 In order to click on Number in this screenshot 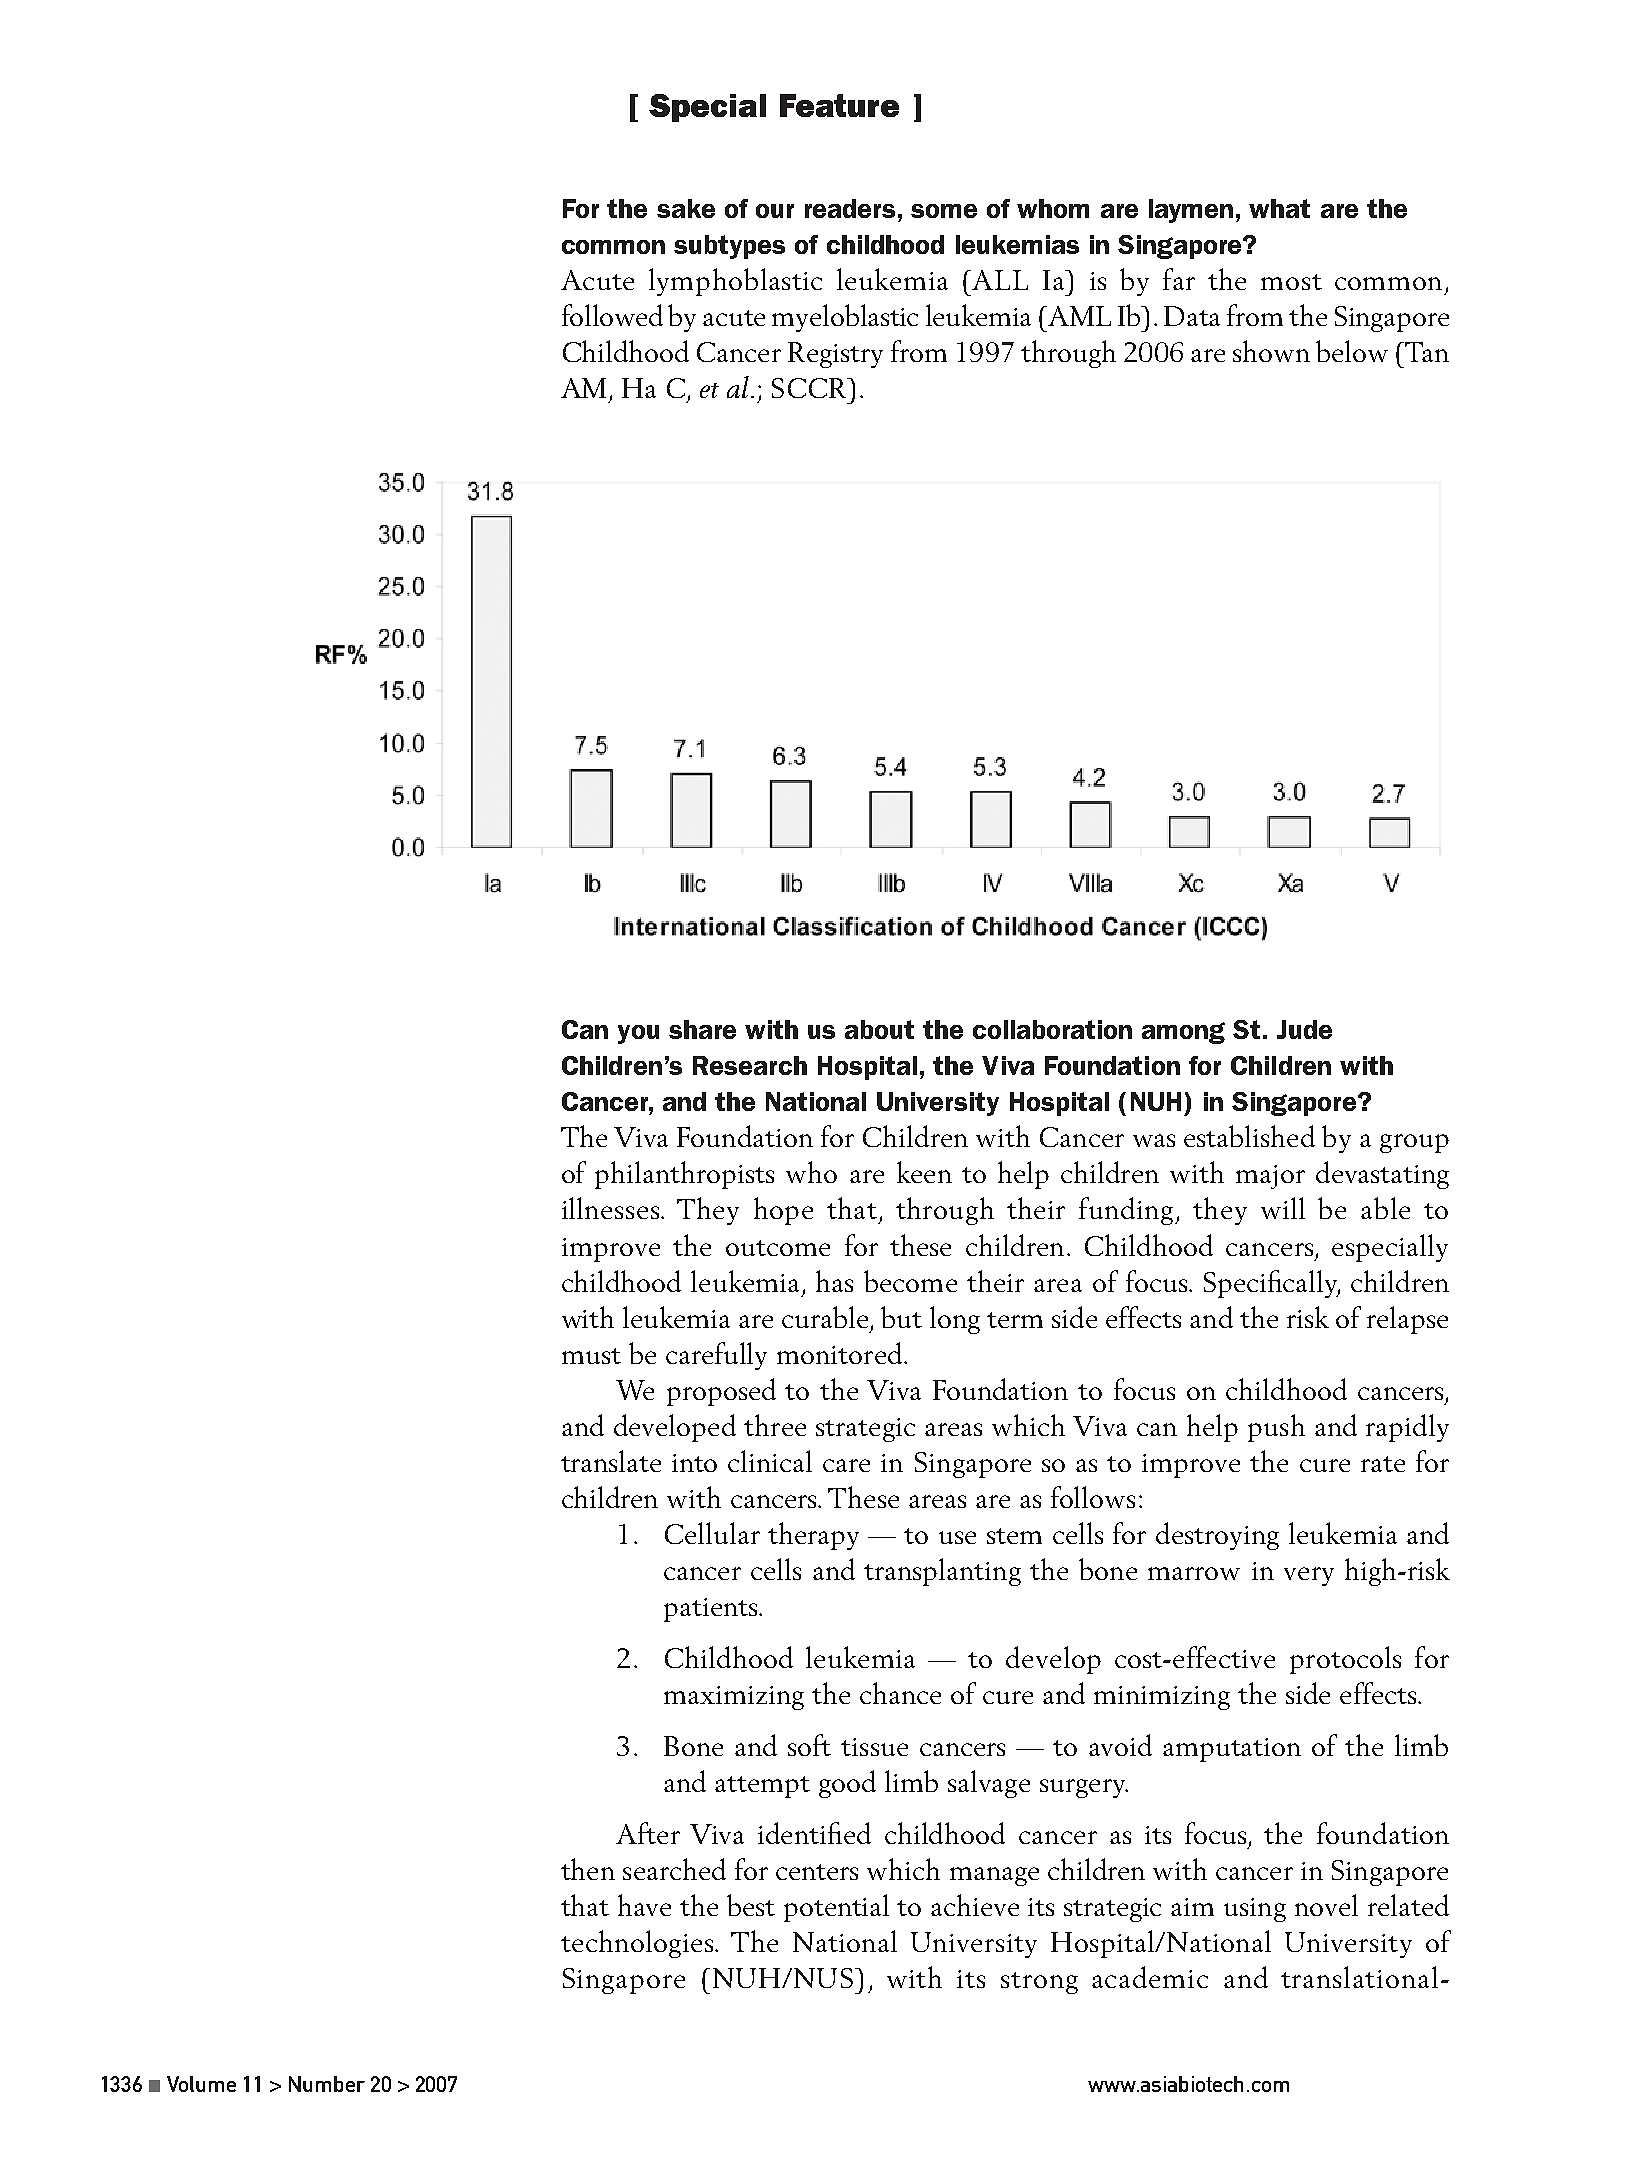, I will do `click(327, 2084)`.
